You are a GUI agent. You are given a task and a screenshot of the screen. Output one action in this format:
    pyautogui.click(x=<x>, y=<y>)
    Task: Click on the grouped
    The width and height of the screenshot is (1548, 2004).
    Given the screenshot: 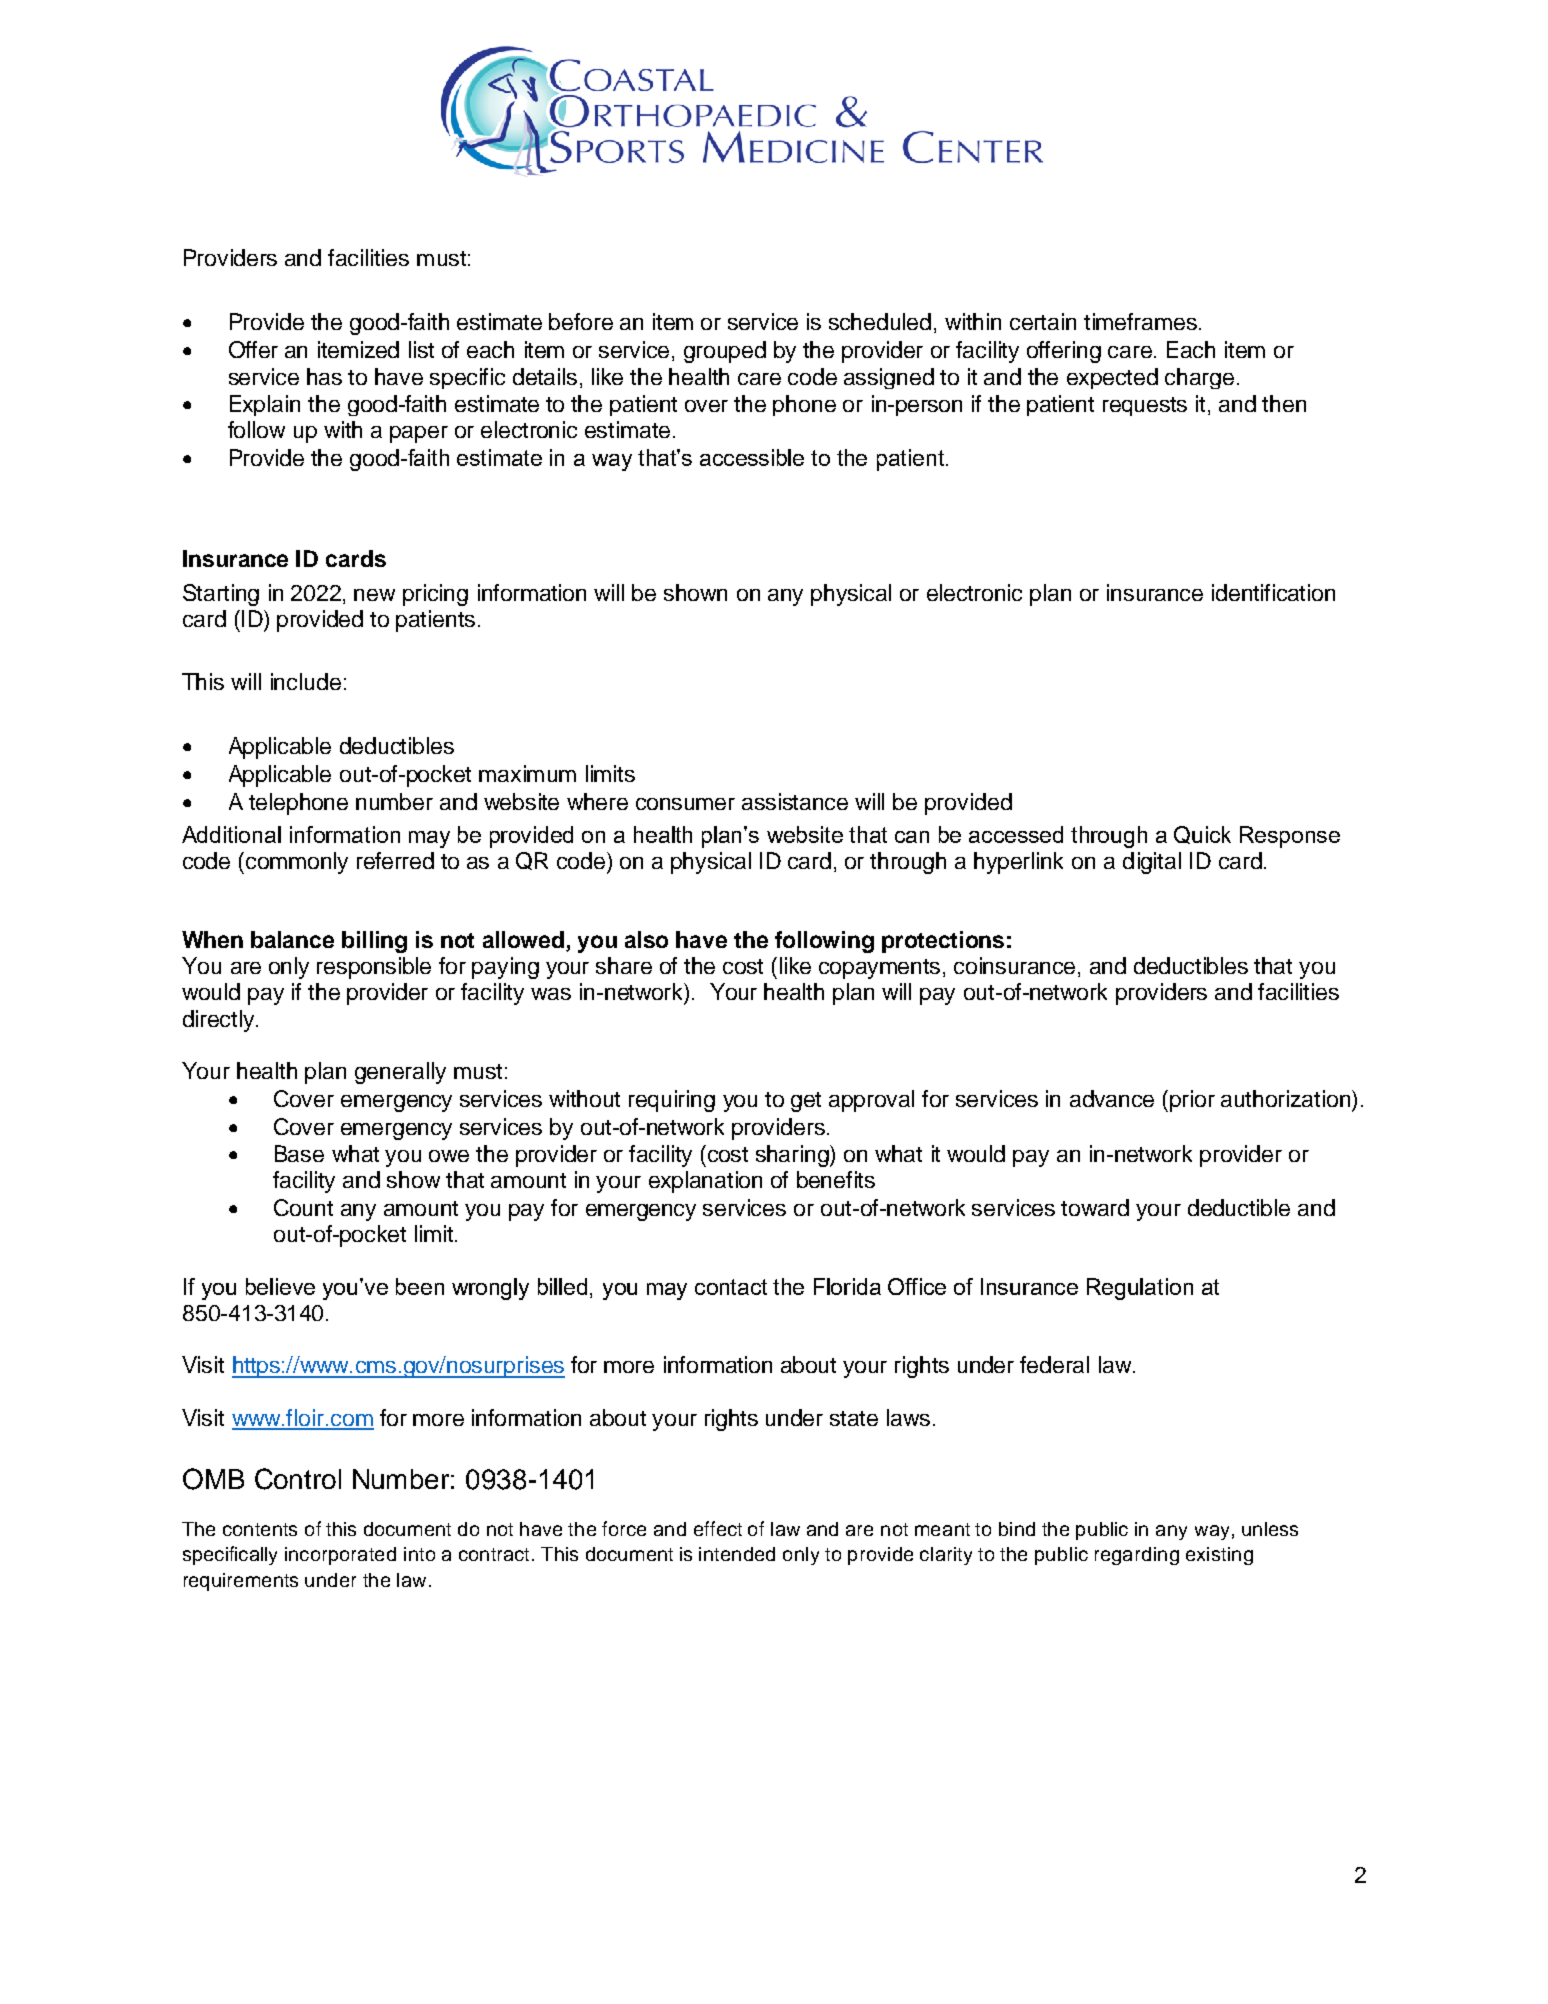 What is the action you would take?
    pyautogui.click(x=725, y=352)
